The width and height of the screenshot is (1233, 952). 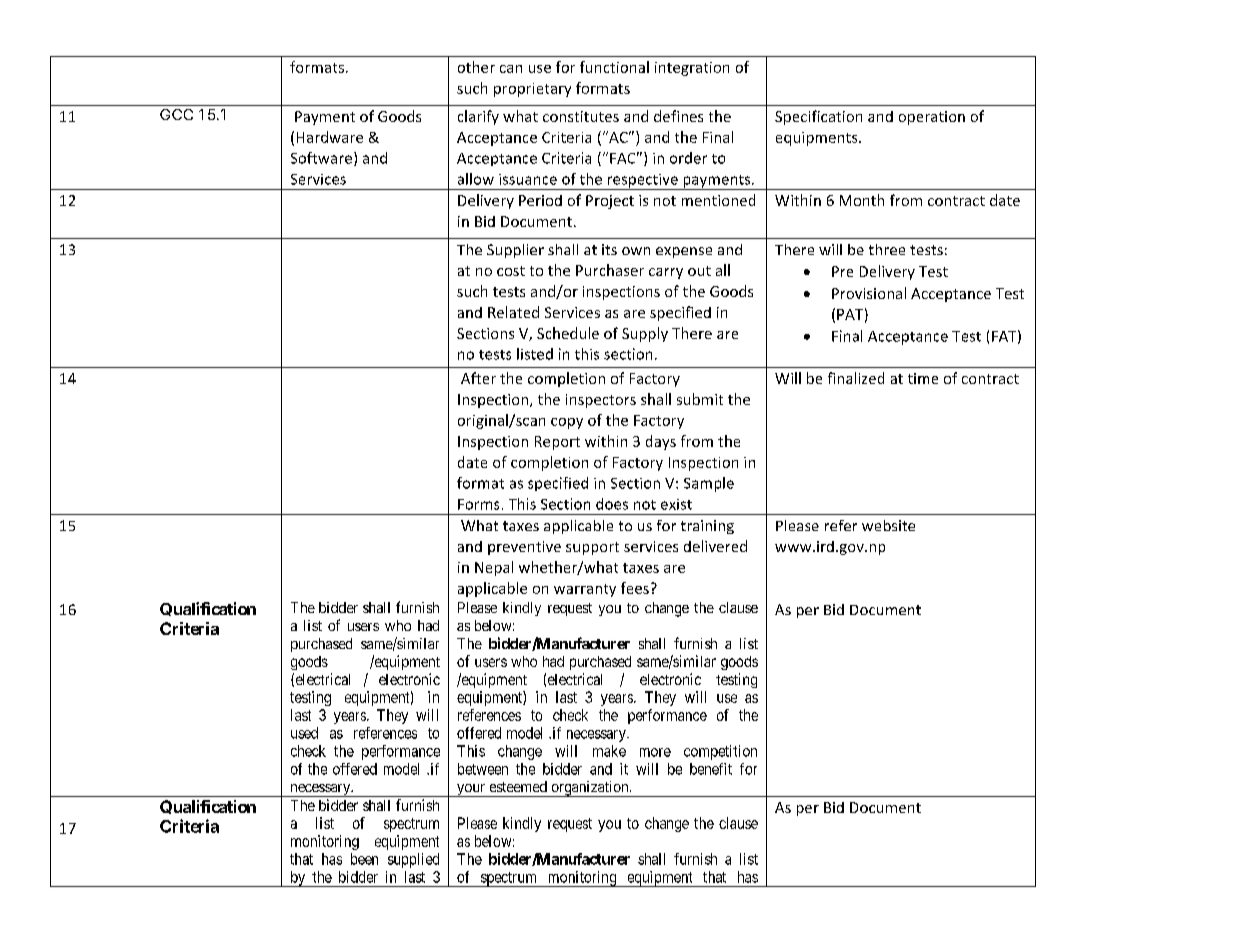 I want to click on GCC, so click(x=176, y=114).
